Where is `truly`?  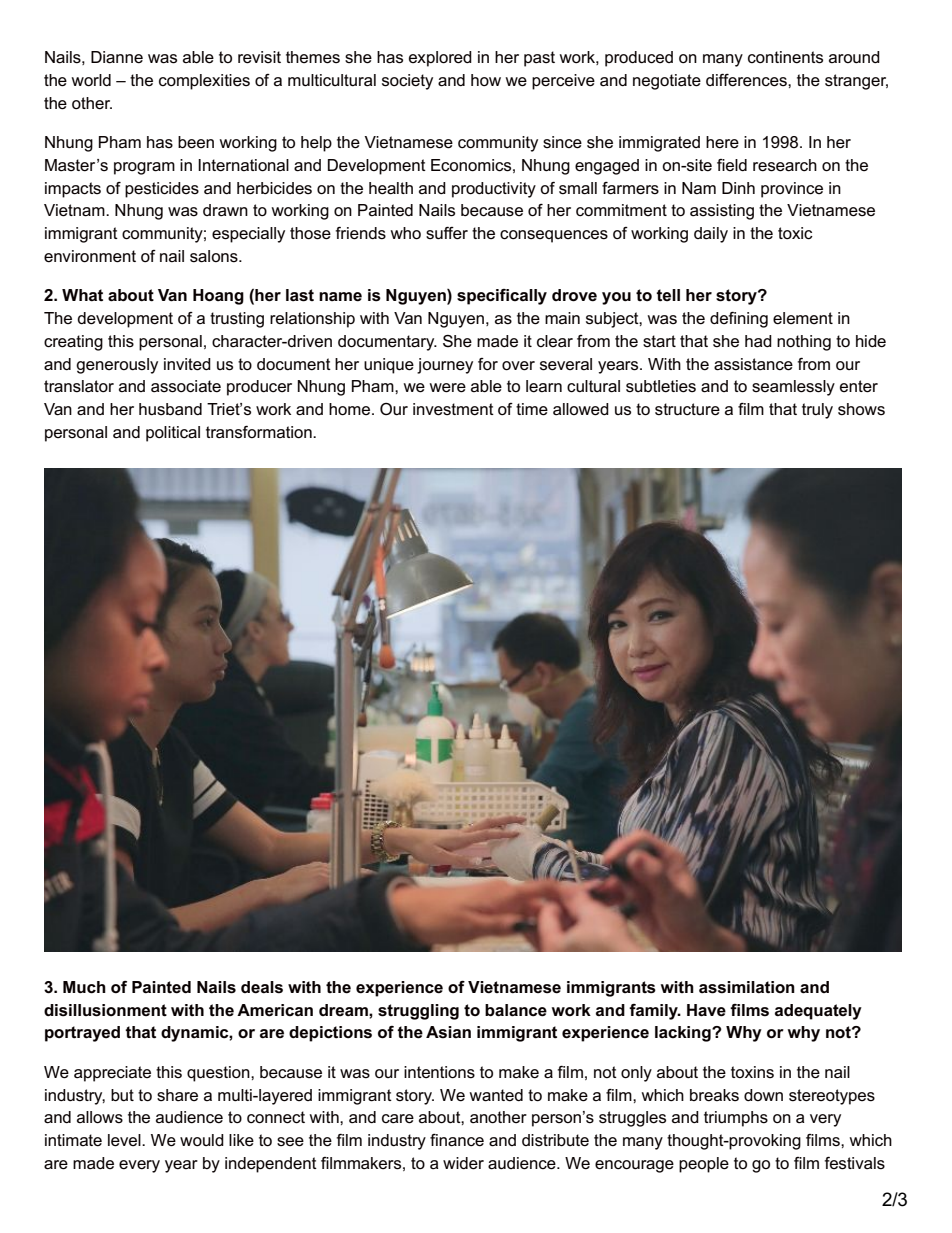
truly is located at coordinates (817, 411).
